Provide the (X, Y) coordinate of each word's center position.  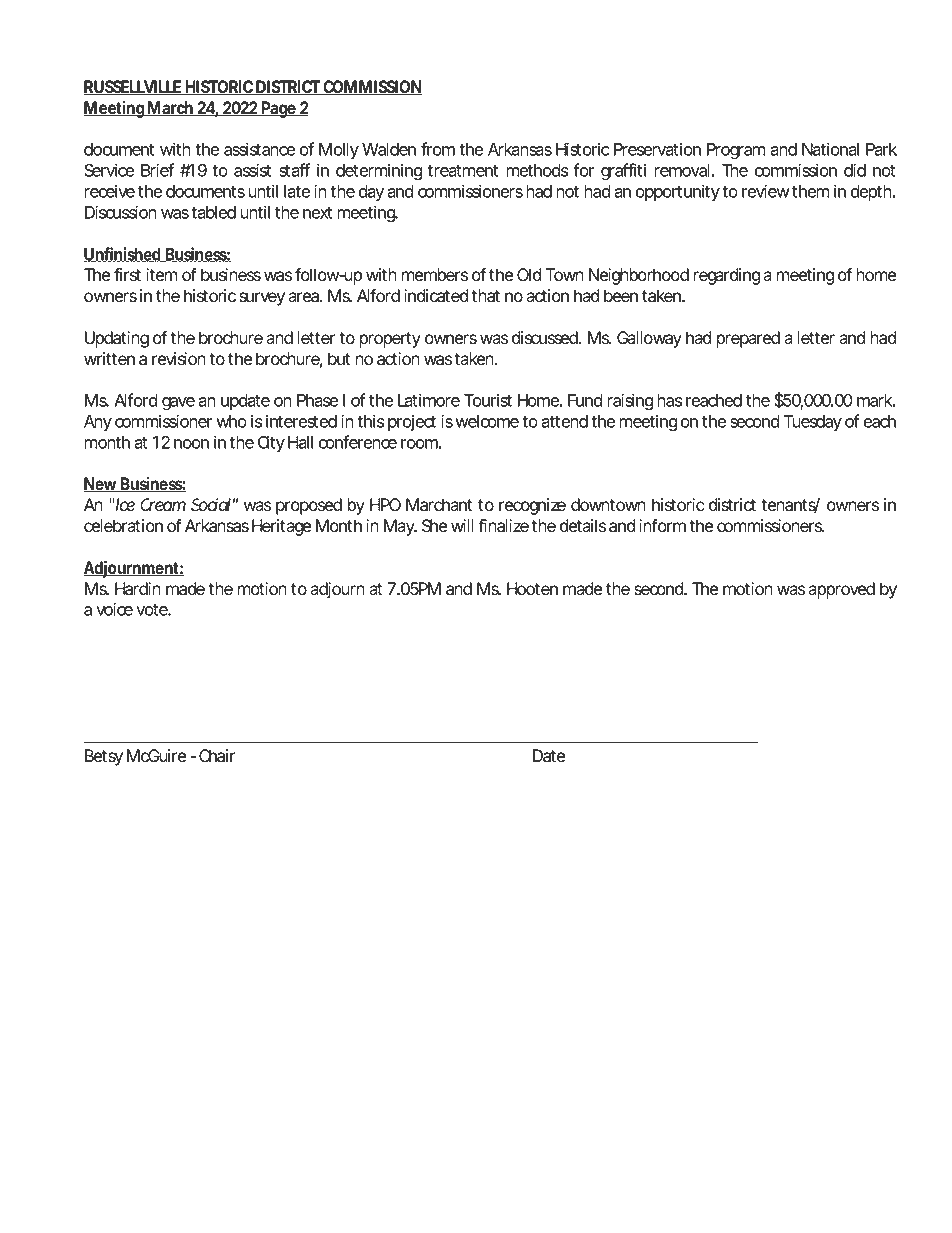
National (830, 149)
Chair (217, 756)
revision (179, 359)
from (438, 149)
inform (662, 526)
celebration (123, 526)
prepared (748, 339)
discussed (546, 338)
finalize (503, 526)
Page (279, 109)
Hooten (532, 589)
